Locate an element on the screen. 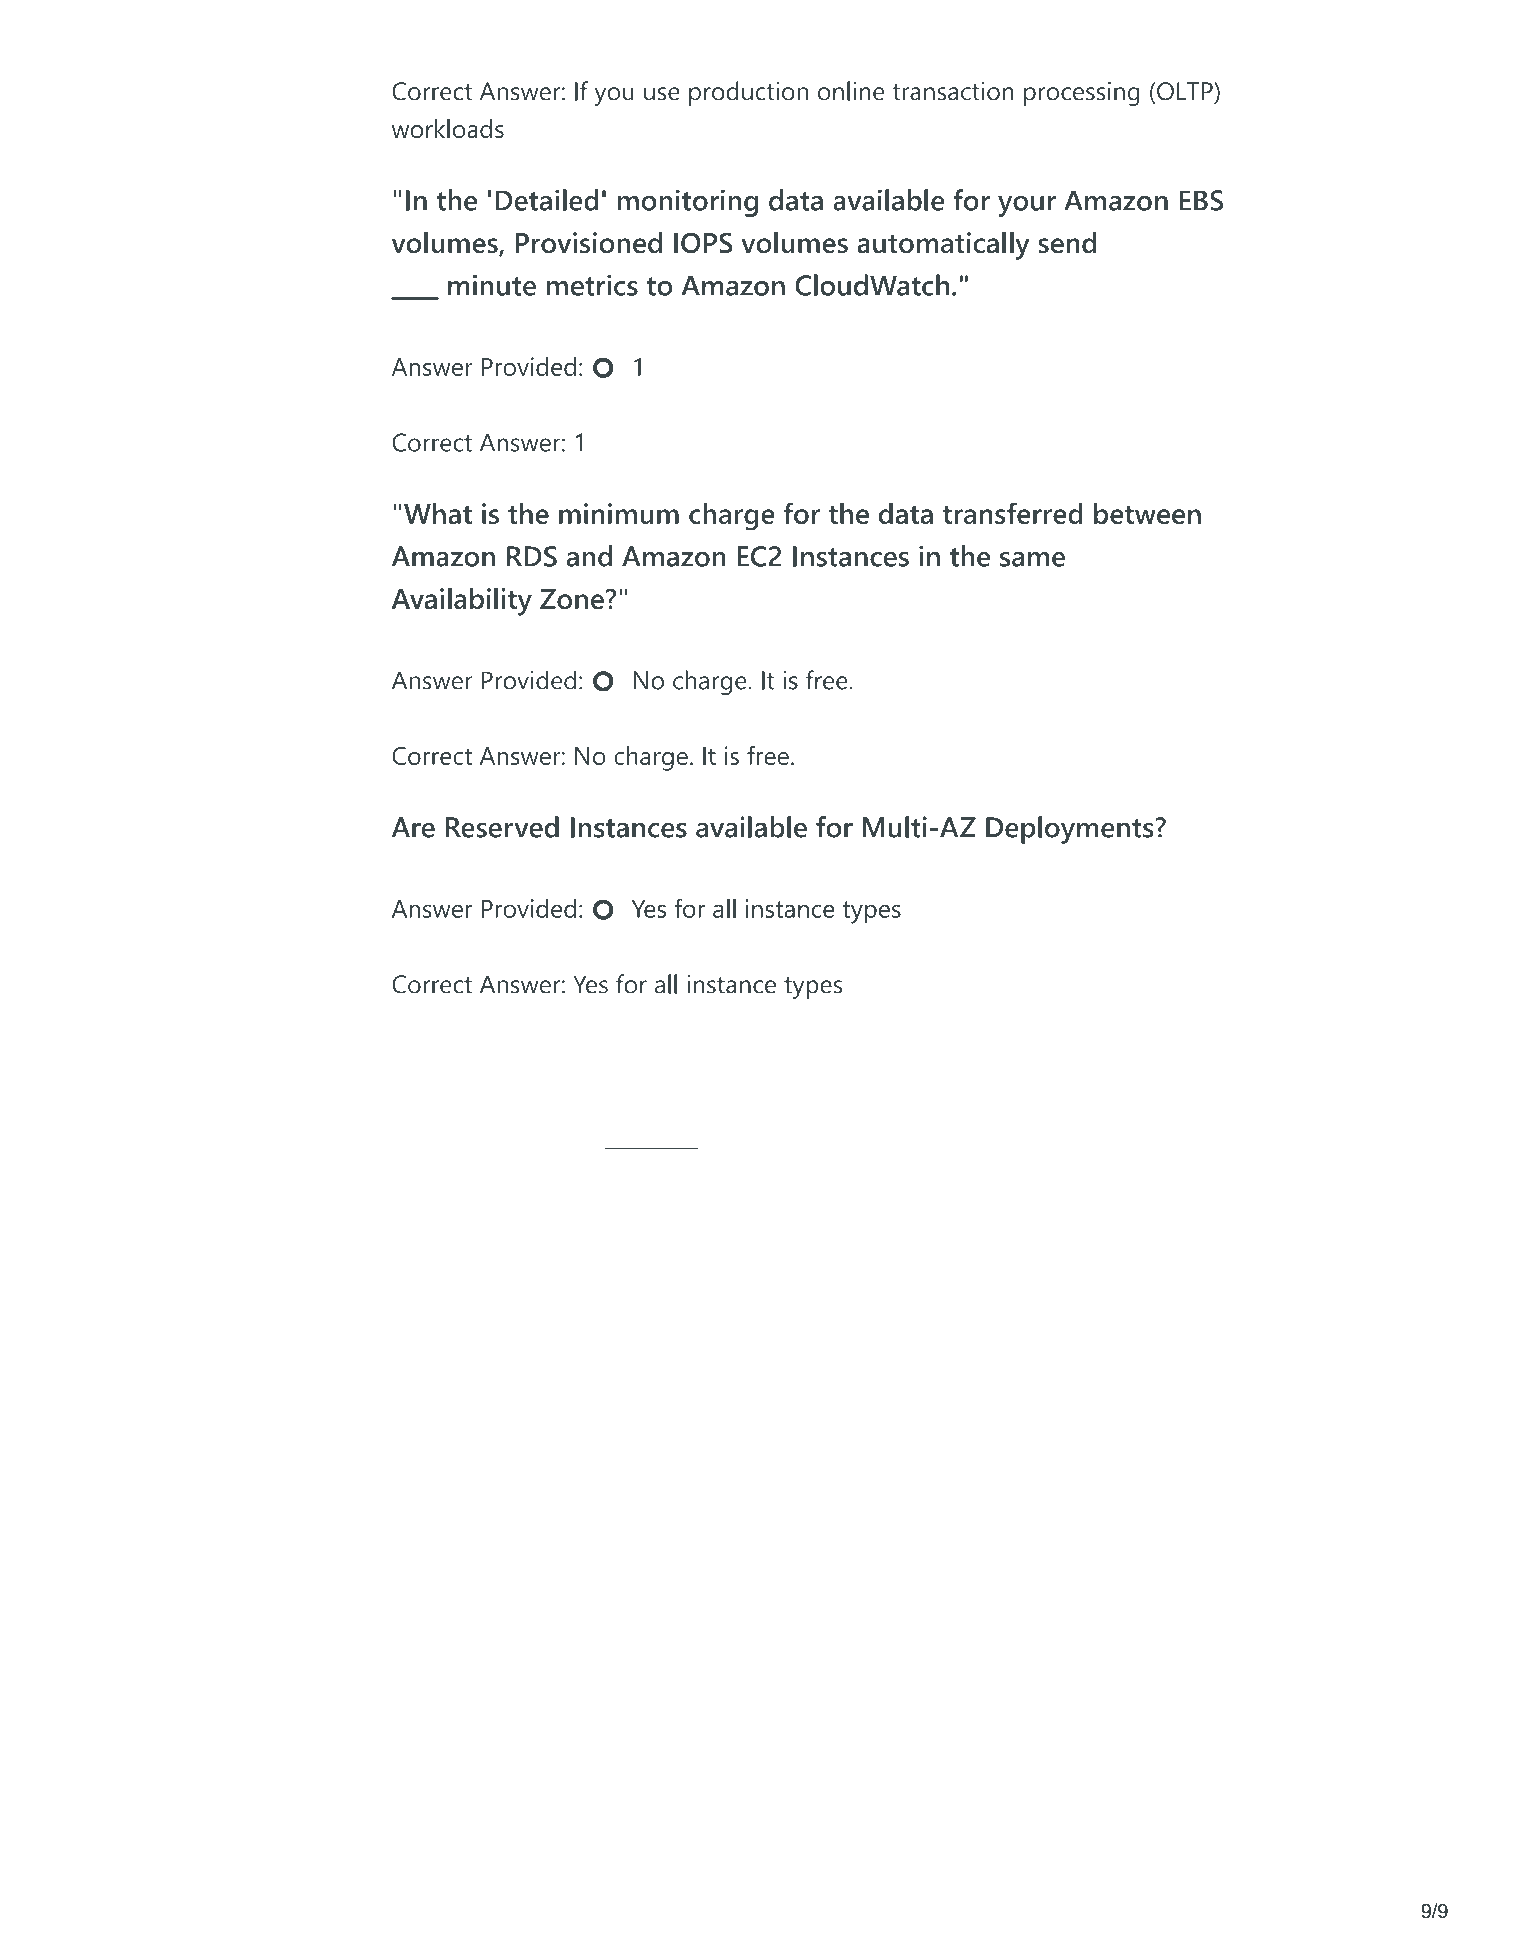 This screenshot has width=1514, height=1960. minimum is located at coordinates (619, 513).
